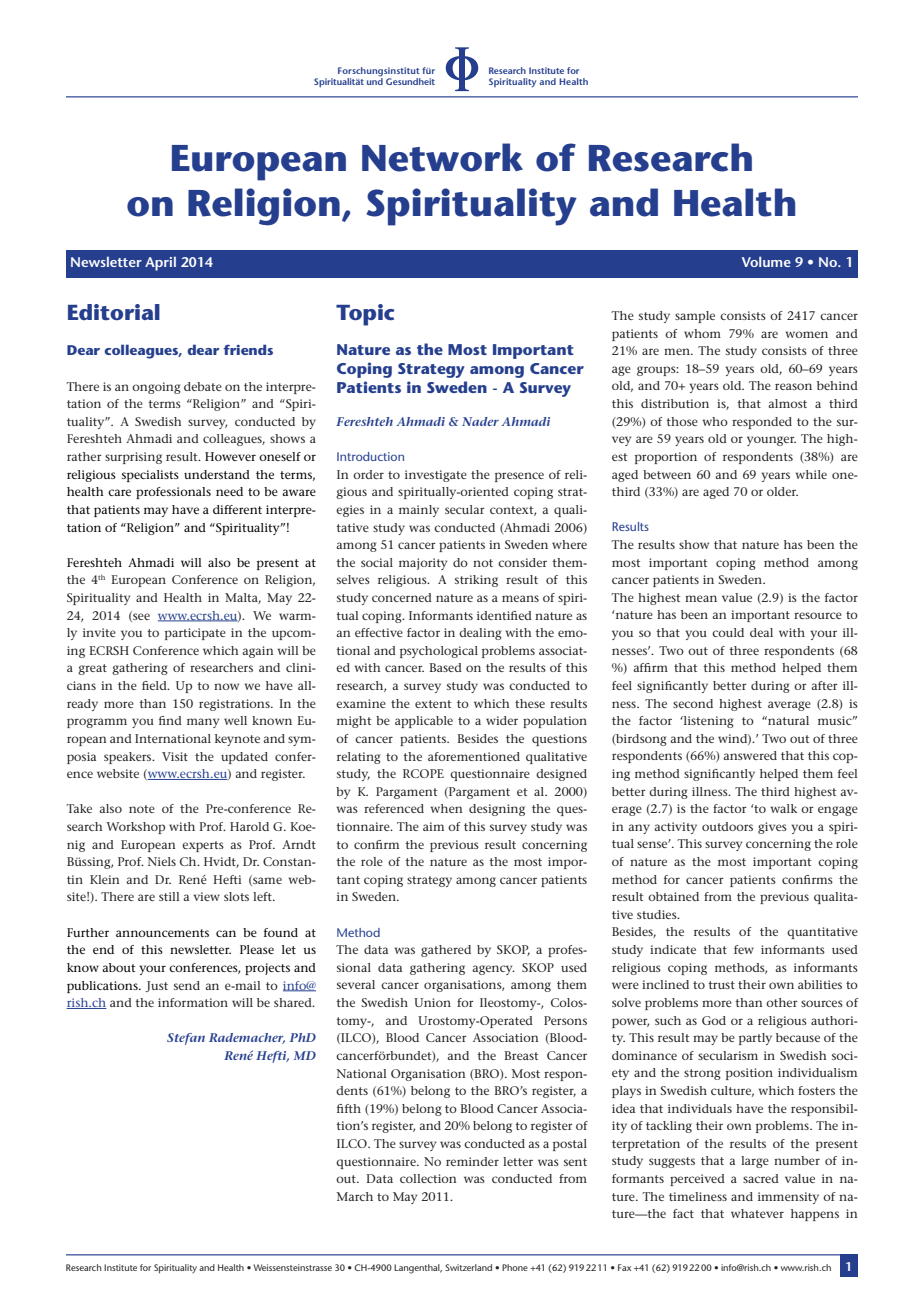  Describe the element at coordinates (170, 720) in the image. I see `find` at that location.
